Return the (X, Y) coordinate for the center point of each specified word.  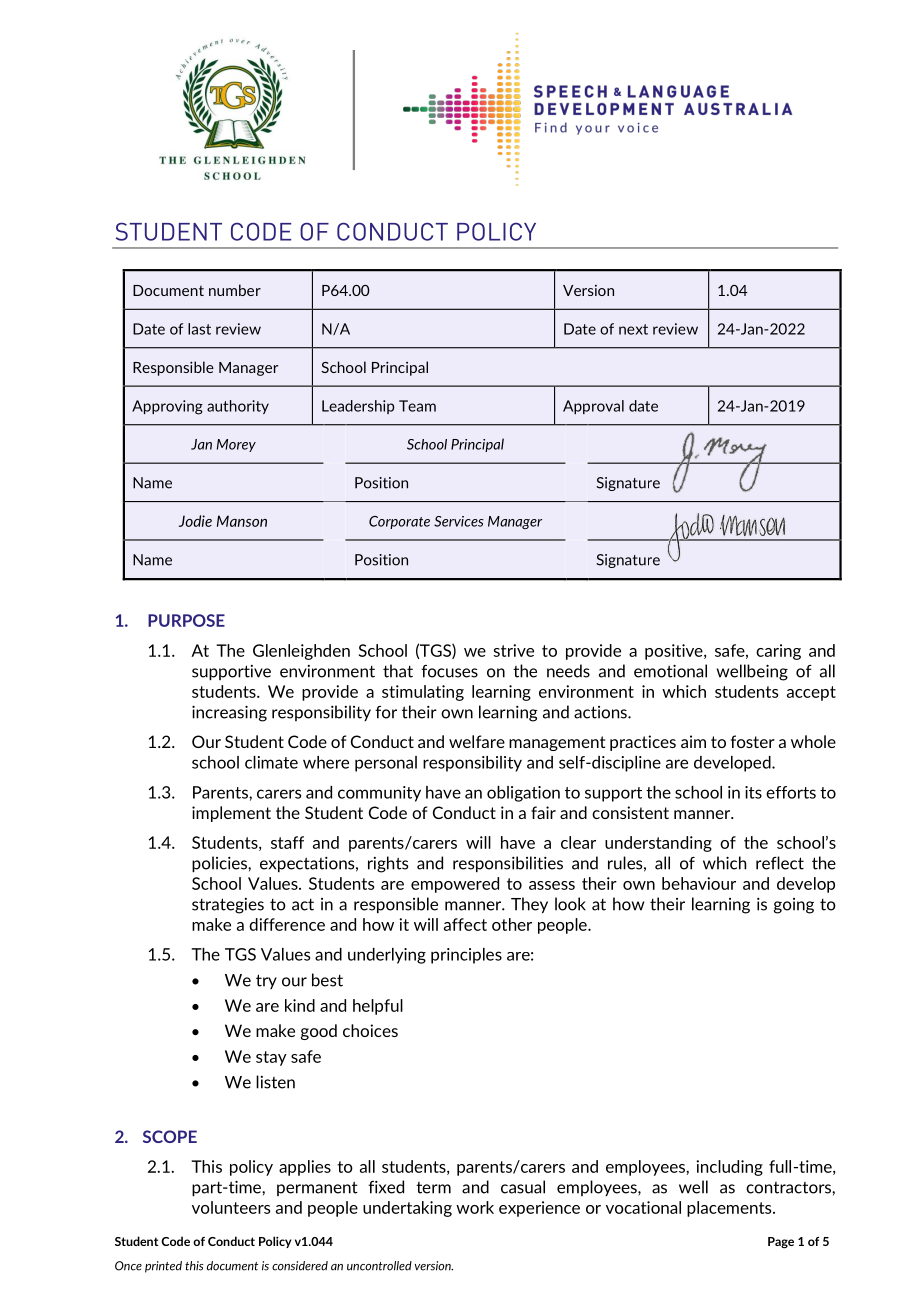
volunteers (231, 1207)
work (475, 1207)
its (753, 792)
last (199, 329)
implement (231, 814)
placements (730, 1209)
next (633, 329)
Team (417, 406)
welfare (477, 741)
